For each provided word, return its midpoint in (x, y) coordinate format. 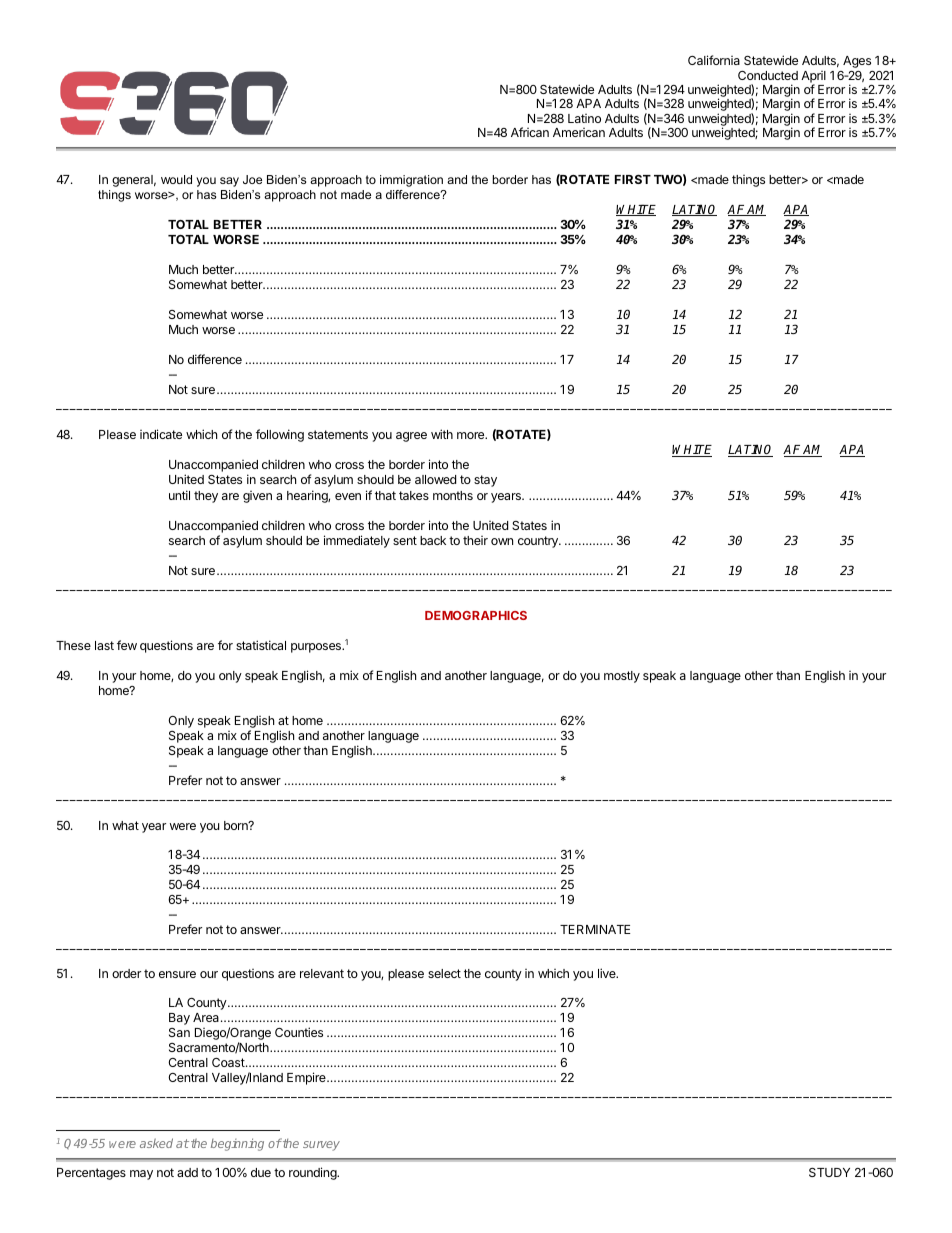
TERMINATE (595, 929)
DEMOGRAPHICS (476, 615)
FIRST (633, 179)
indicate (161, 434)
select (444, 973)
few (127, 645)
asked (156, 1143)
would (176, 179)
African (530, 132)
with (442, 434)
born (237, 825)
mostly (622, 677)
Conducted (768, 75)
